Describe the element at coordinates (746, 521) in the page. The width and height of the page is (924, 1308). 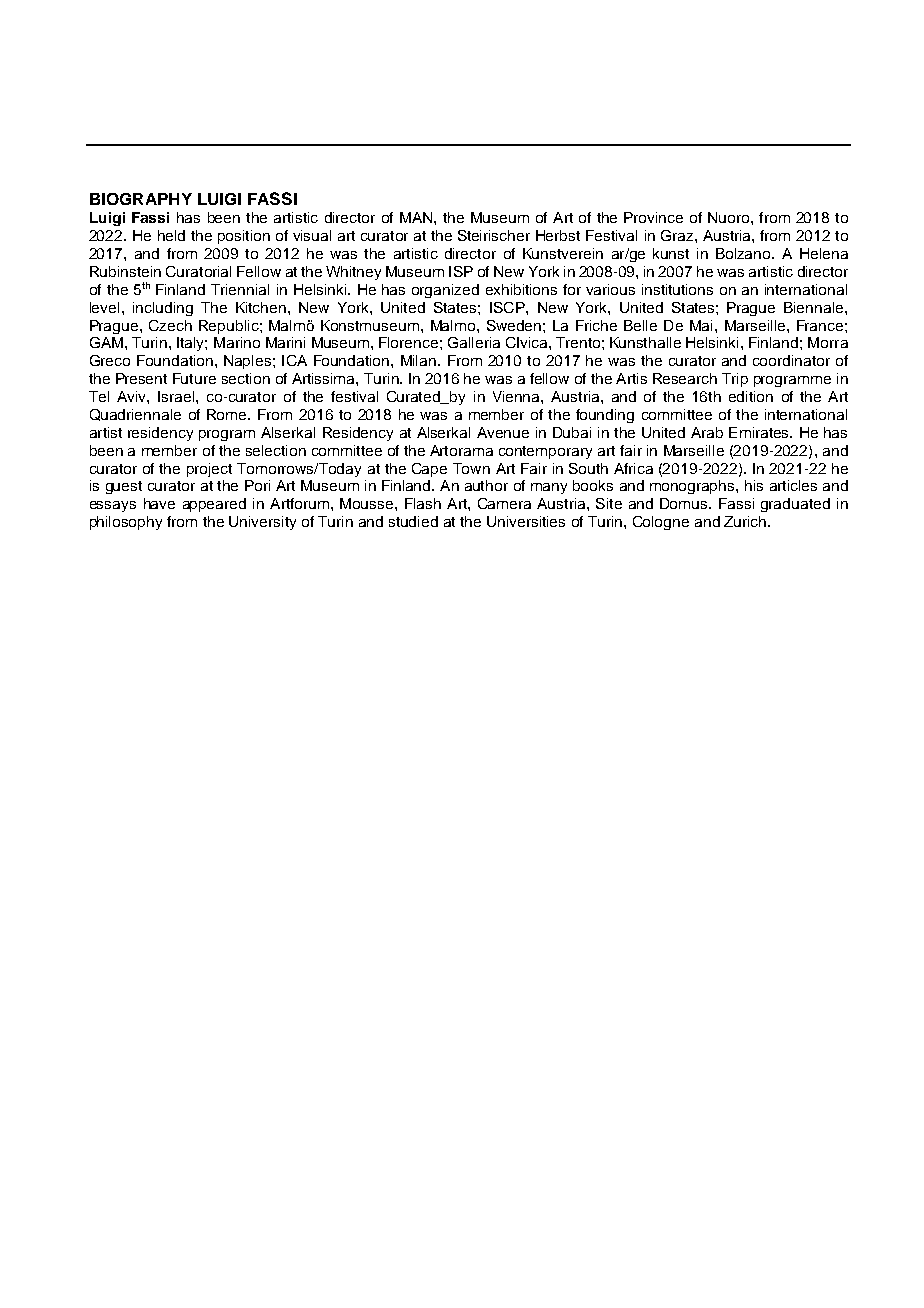
I see `Zurich` at that location.
